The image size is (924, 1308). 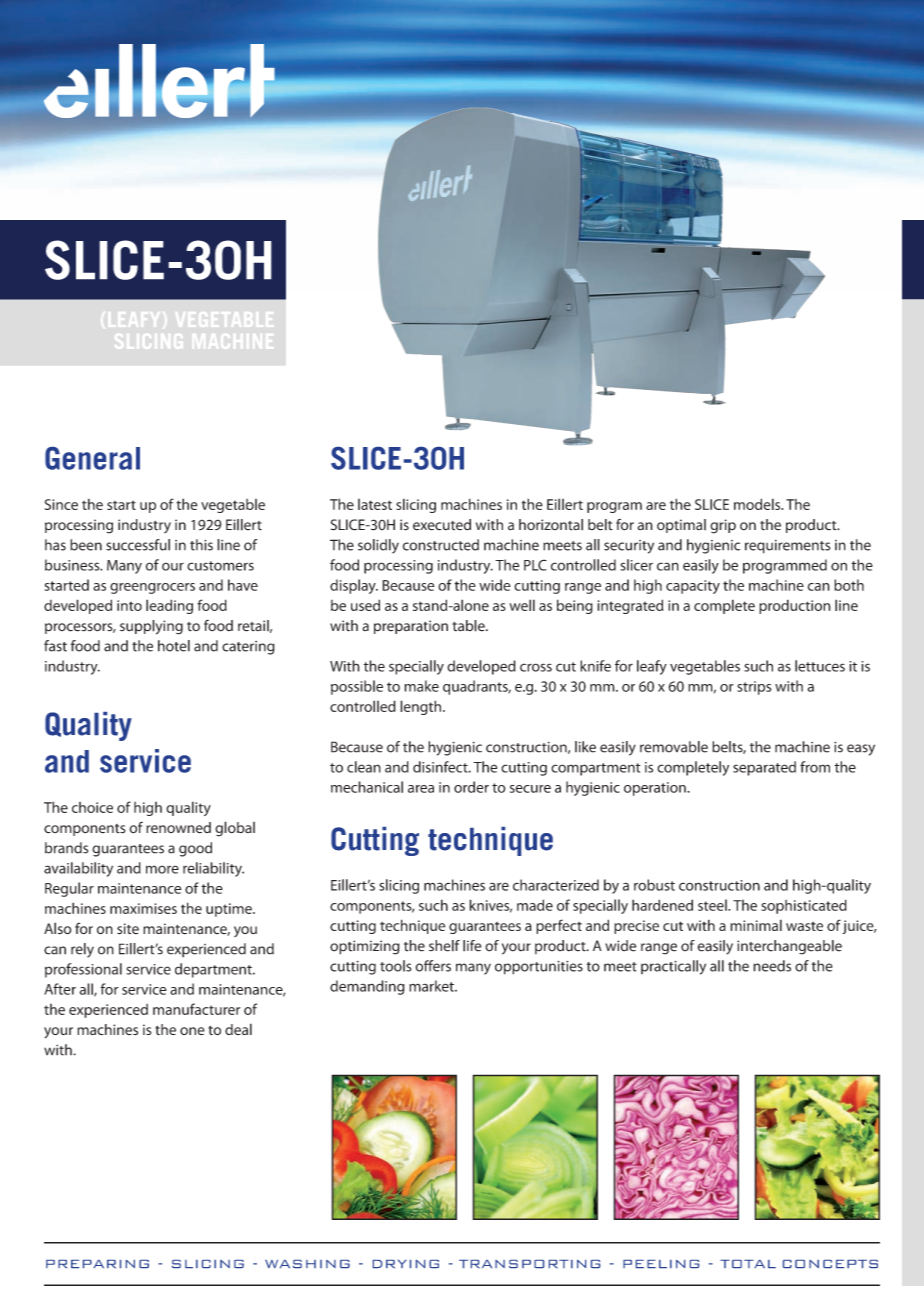 I want to click on General, so click(x=92, y=458).
